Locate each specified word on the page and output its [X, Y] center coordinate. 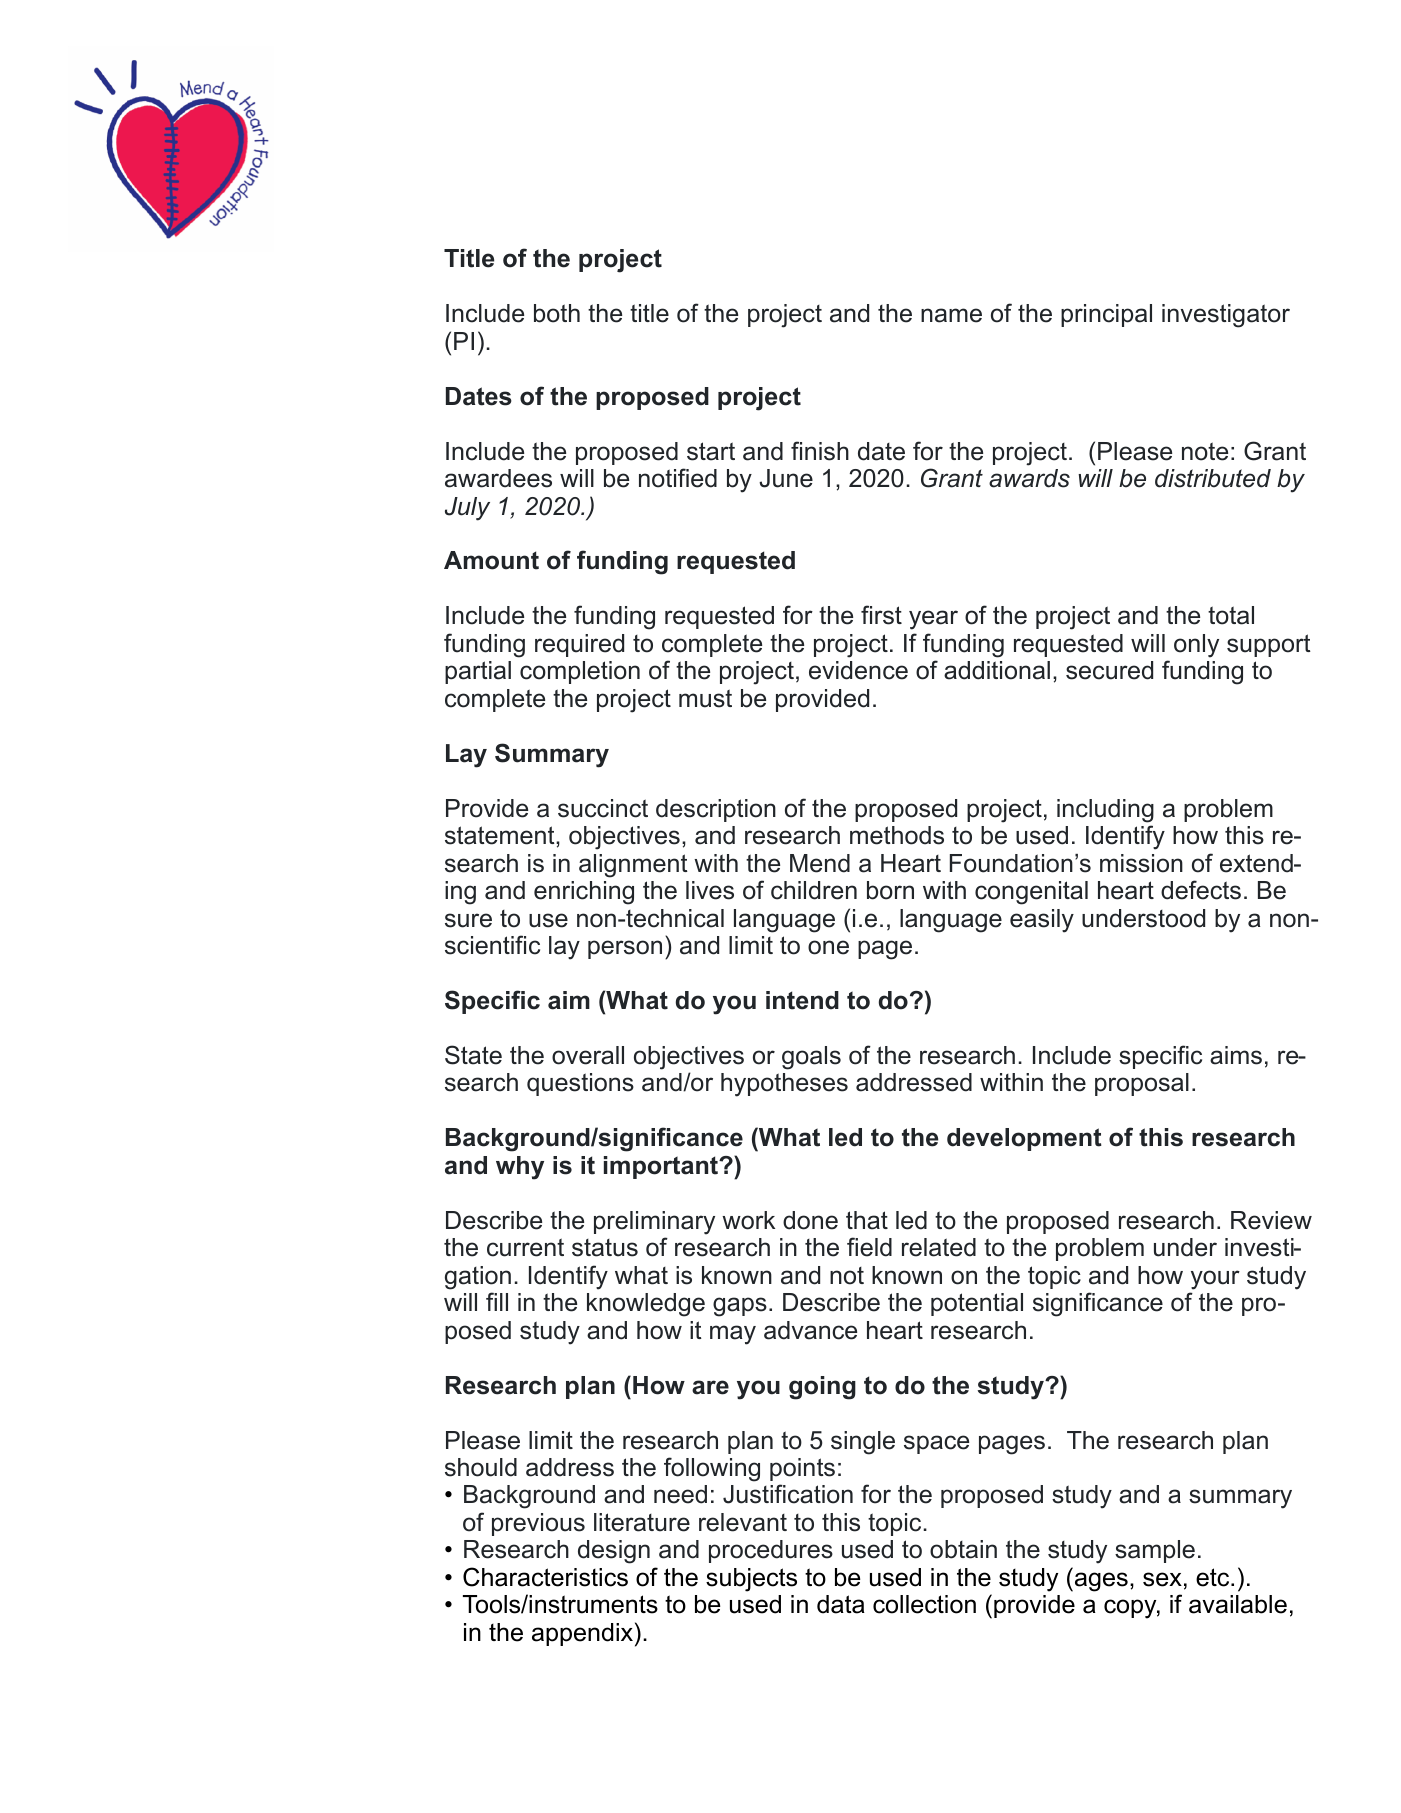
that [867, 1220]
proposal [1142, 1084]
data [841, 1604]
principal [1106, 315]
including [1105, 811]
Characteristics [545, 1577]
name [951, 315]
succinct [603, 808]
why [520, 1168]
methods [897, 835]
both [557, 313]
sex [1162, 1579]
